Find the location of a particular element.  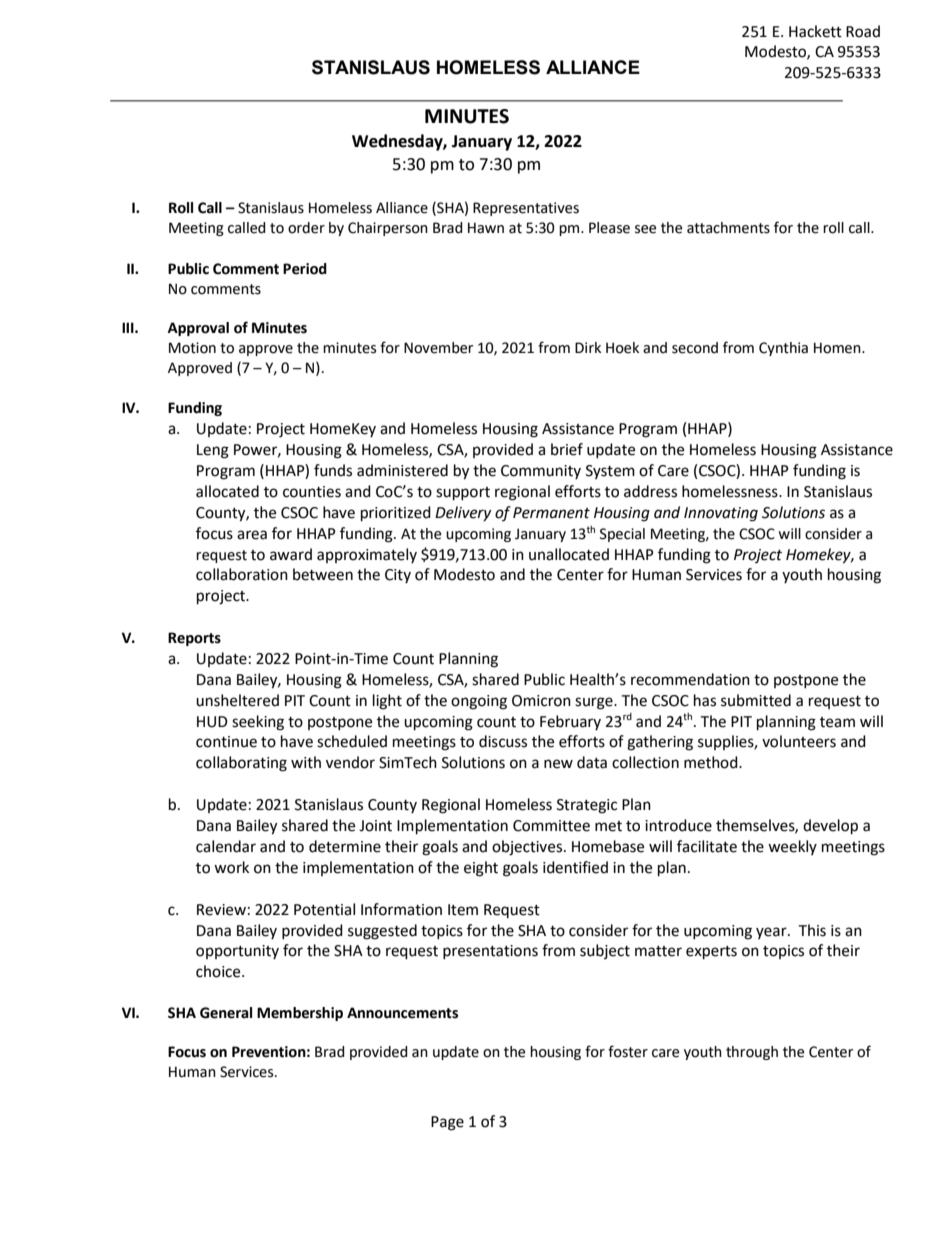

Membership is located at coordinates (300, 1014).
